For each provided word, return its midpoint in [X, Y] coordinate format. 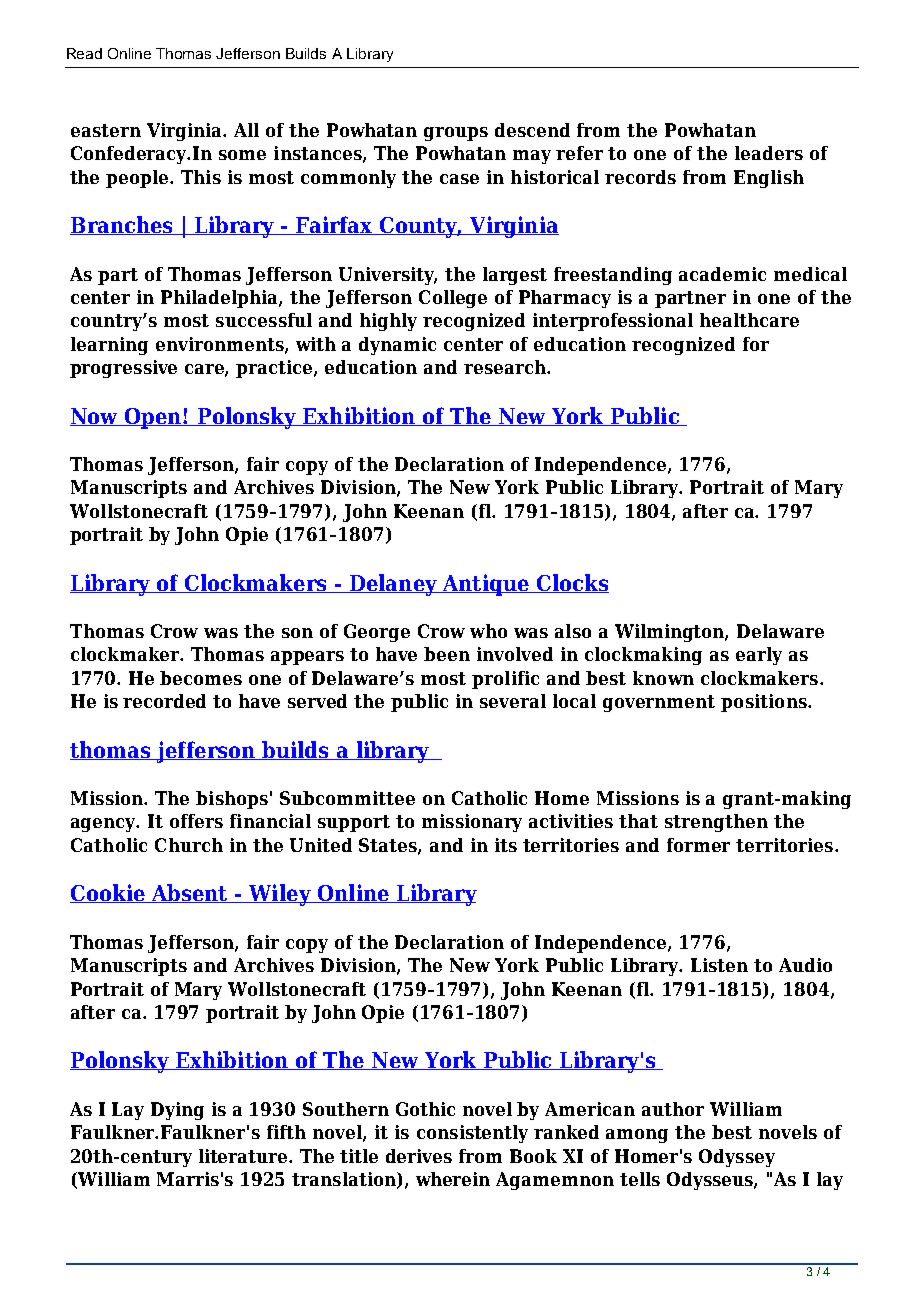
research [506, 367]
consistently [472, 1134]
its [506, 845]
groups [456, 134]
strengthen [716, 823]
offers [196, 821]
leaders [769, 153]
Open [153, 418]
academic [722, 274]
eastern [106, 130]
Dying [177, 1111]
